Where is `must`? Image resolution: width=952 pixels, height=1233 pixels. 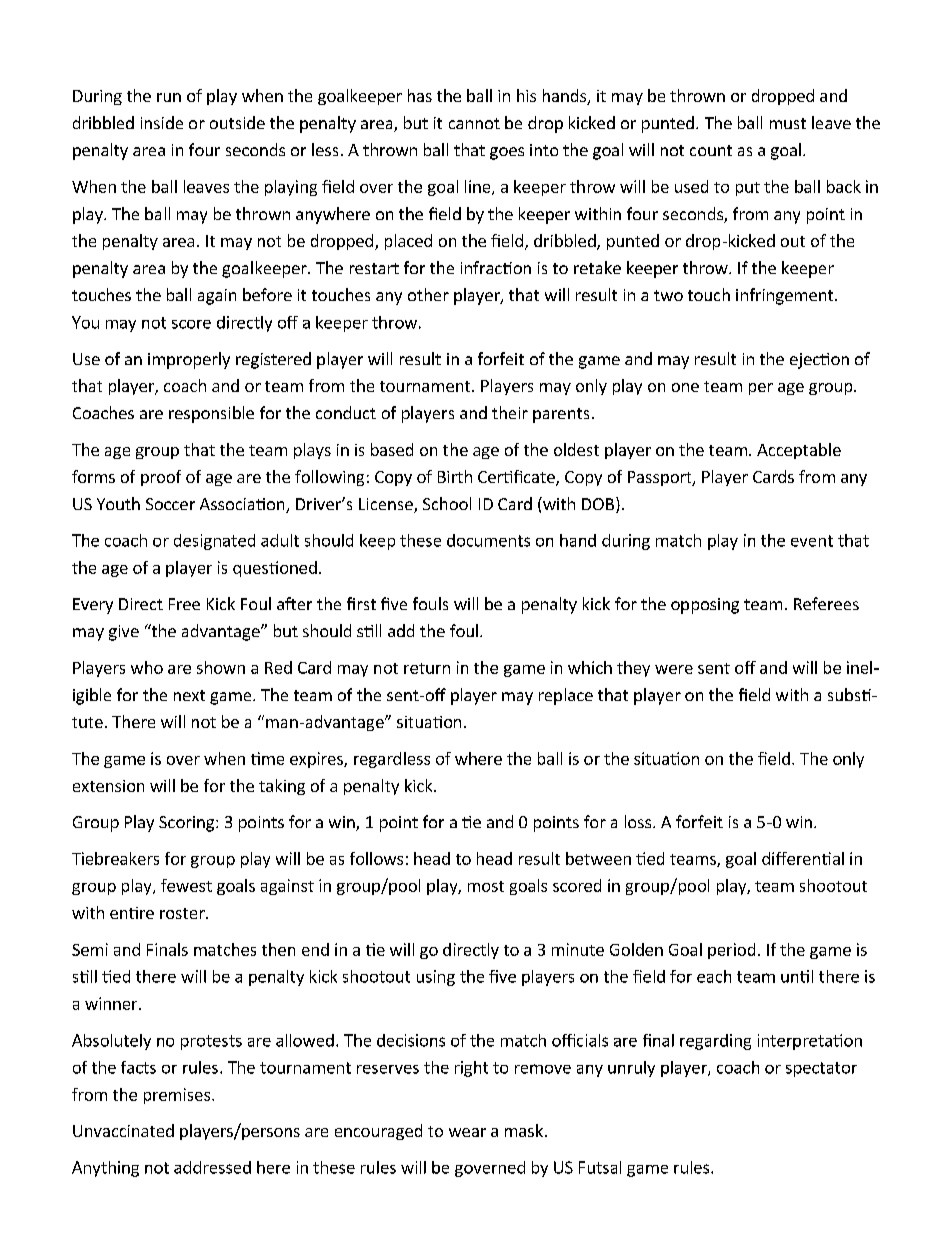
must is located at coordinates (788, 123).
